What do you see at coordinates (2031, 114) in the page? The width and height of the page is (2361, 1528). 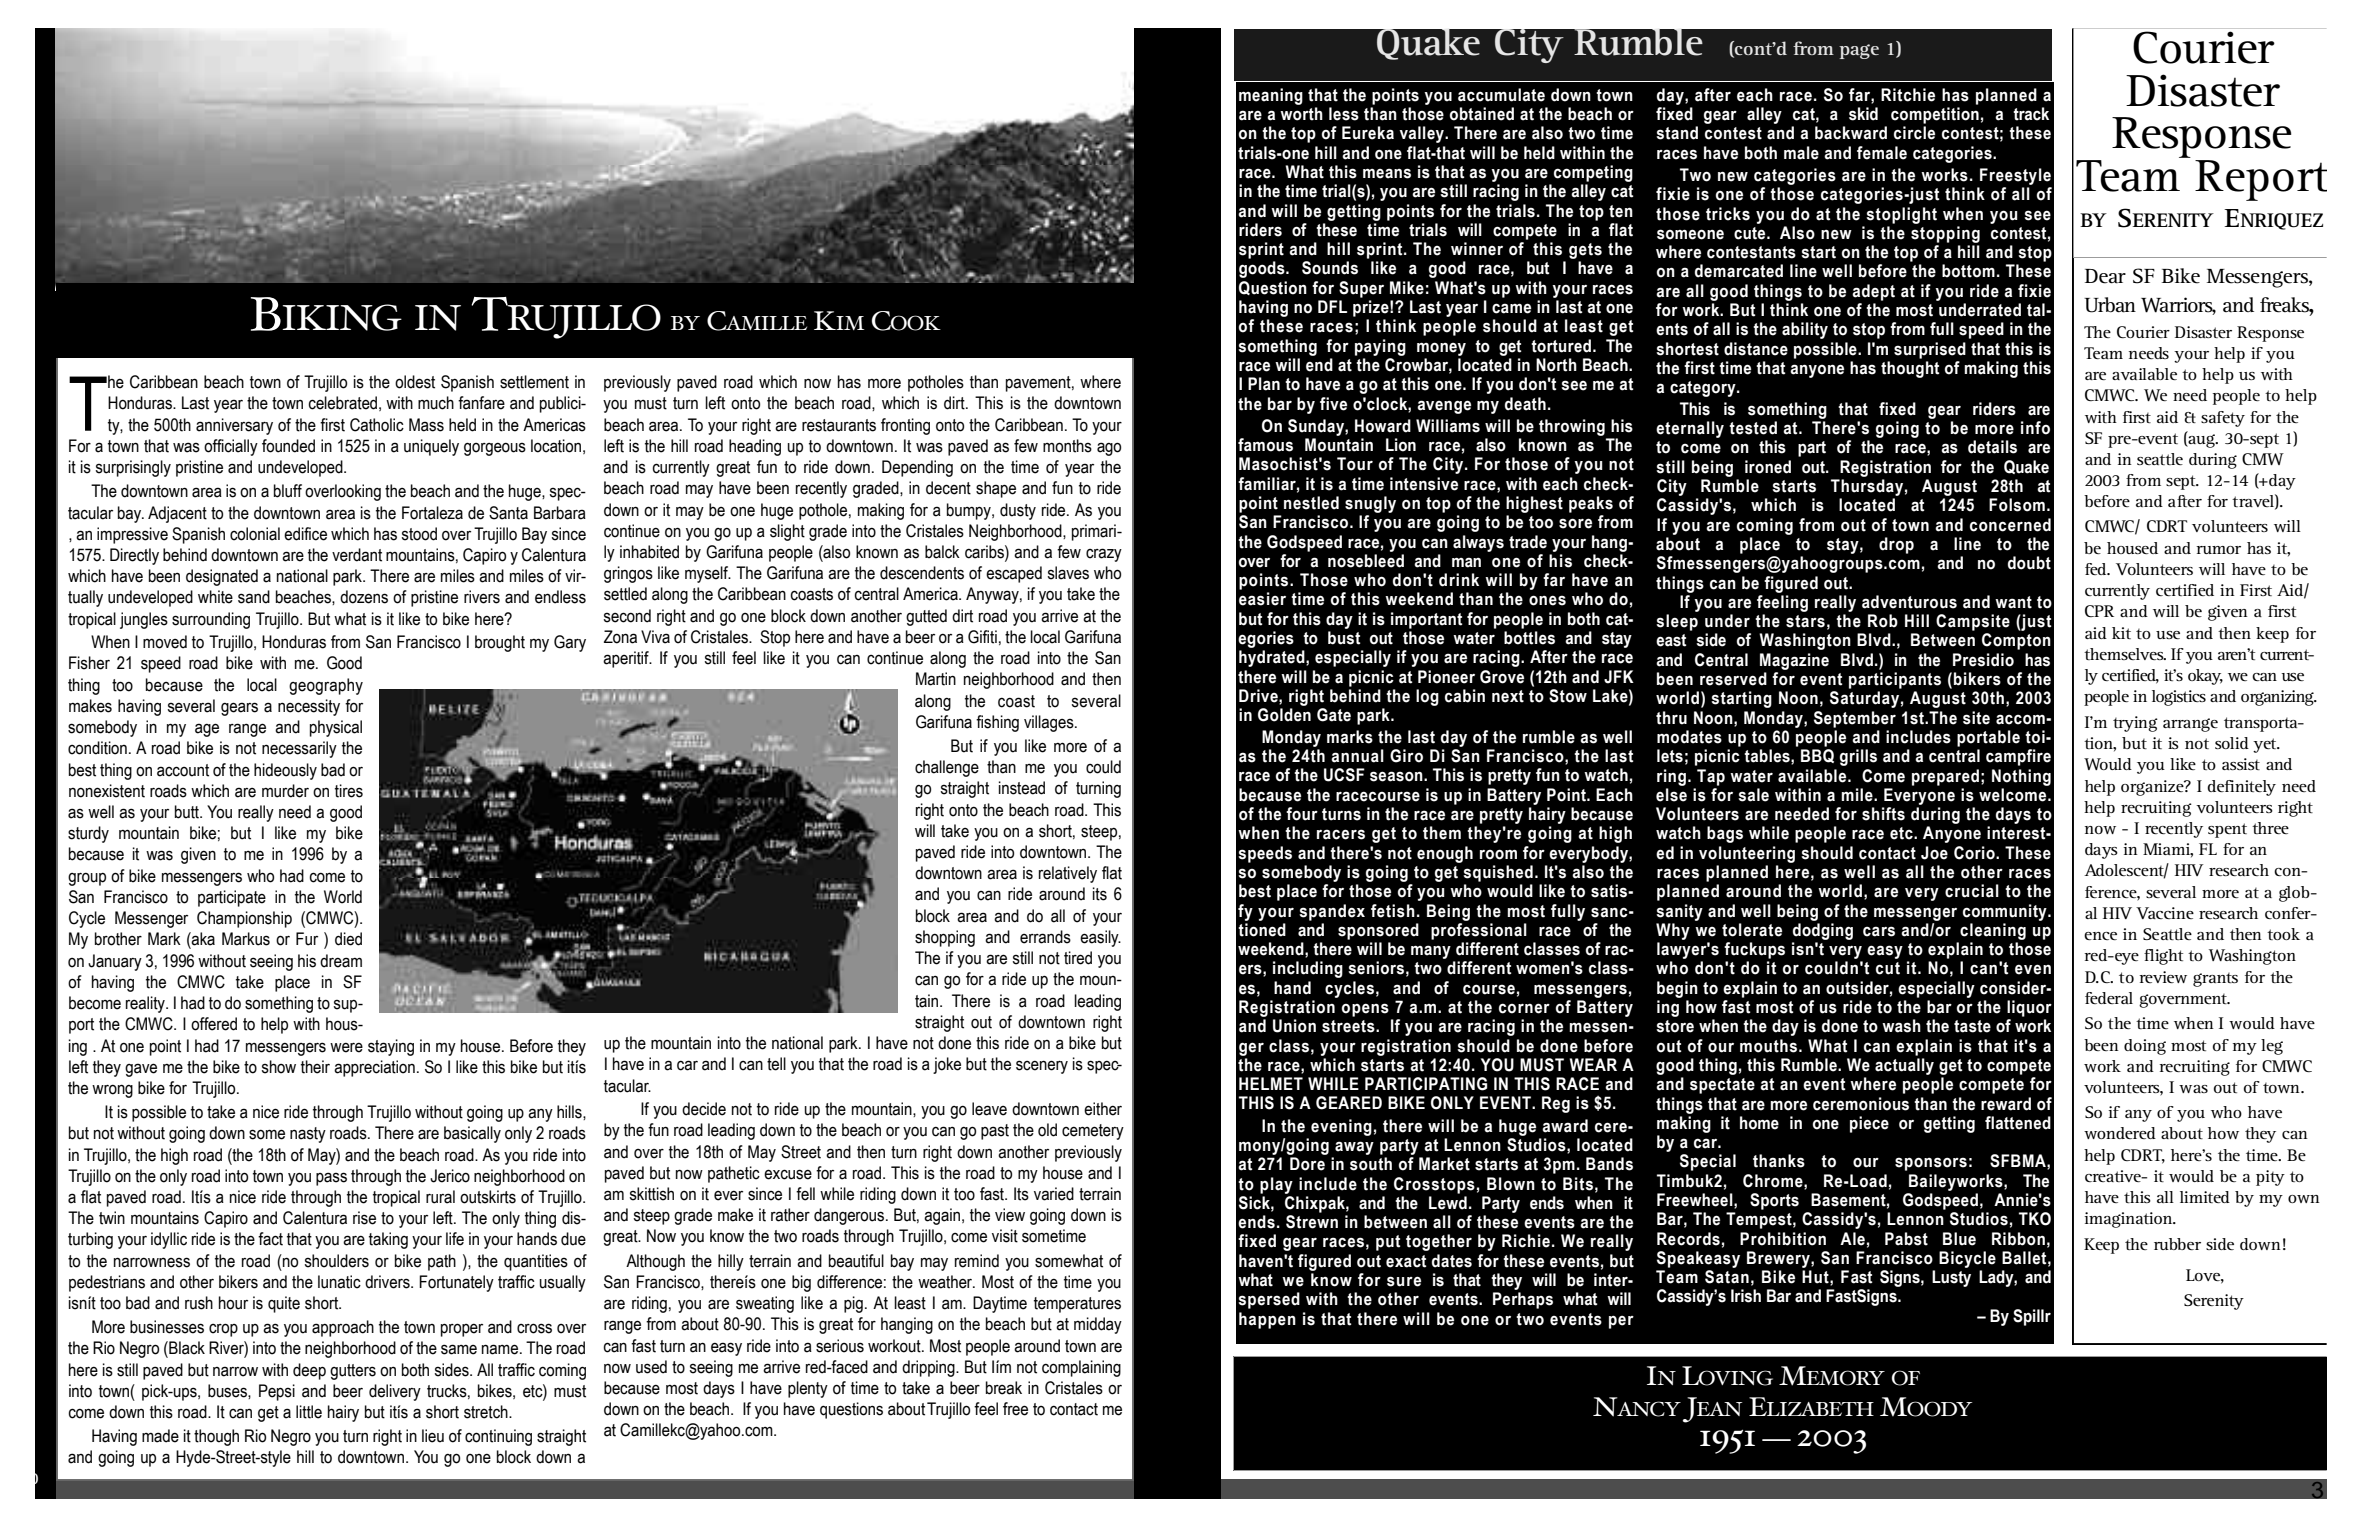 I see `track` at bounding box center [2031, 114].
